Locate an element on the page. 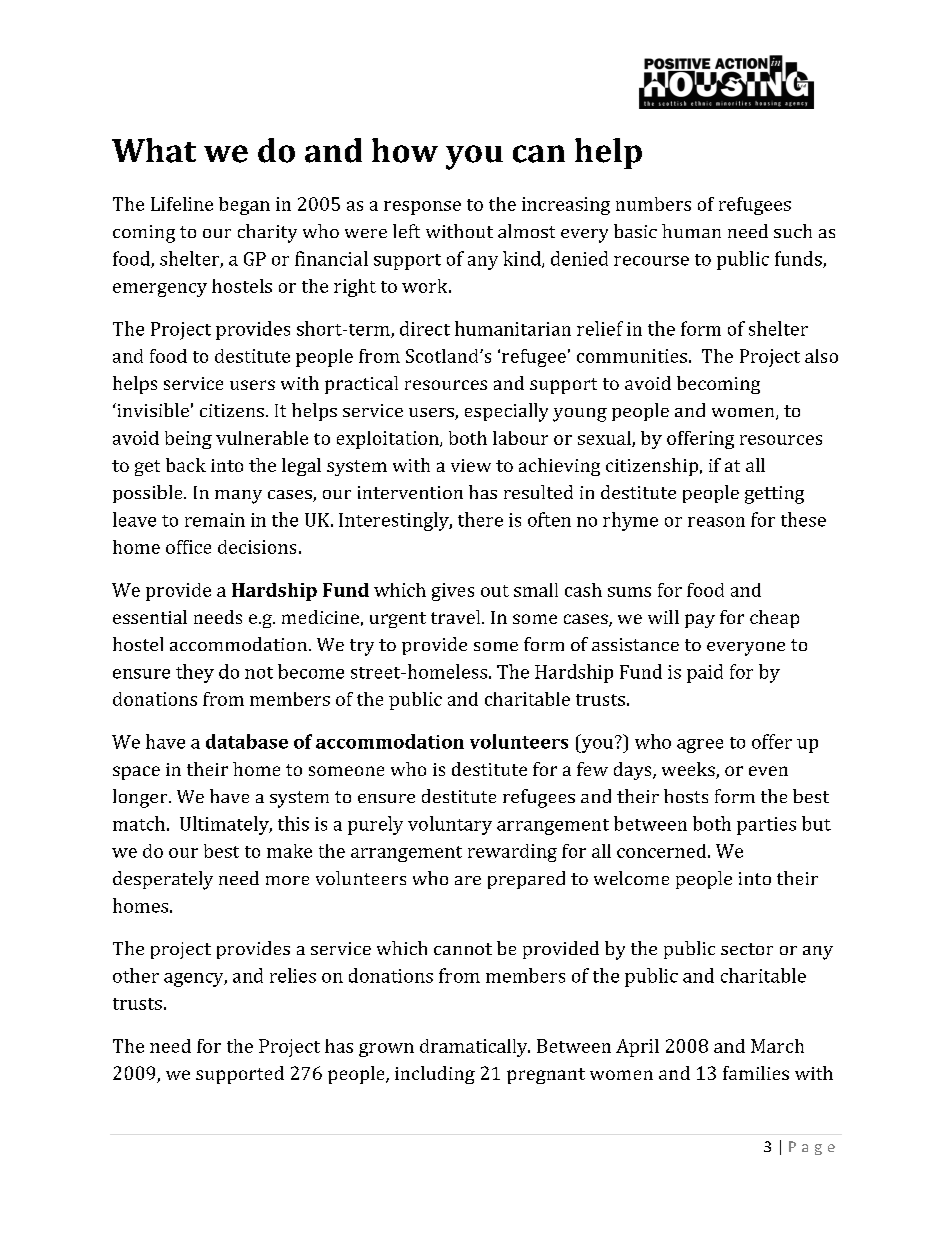 This image has height=1233, width=952. getting is located at coordinates (774, 495).
